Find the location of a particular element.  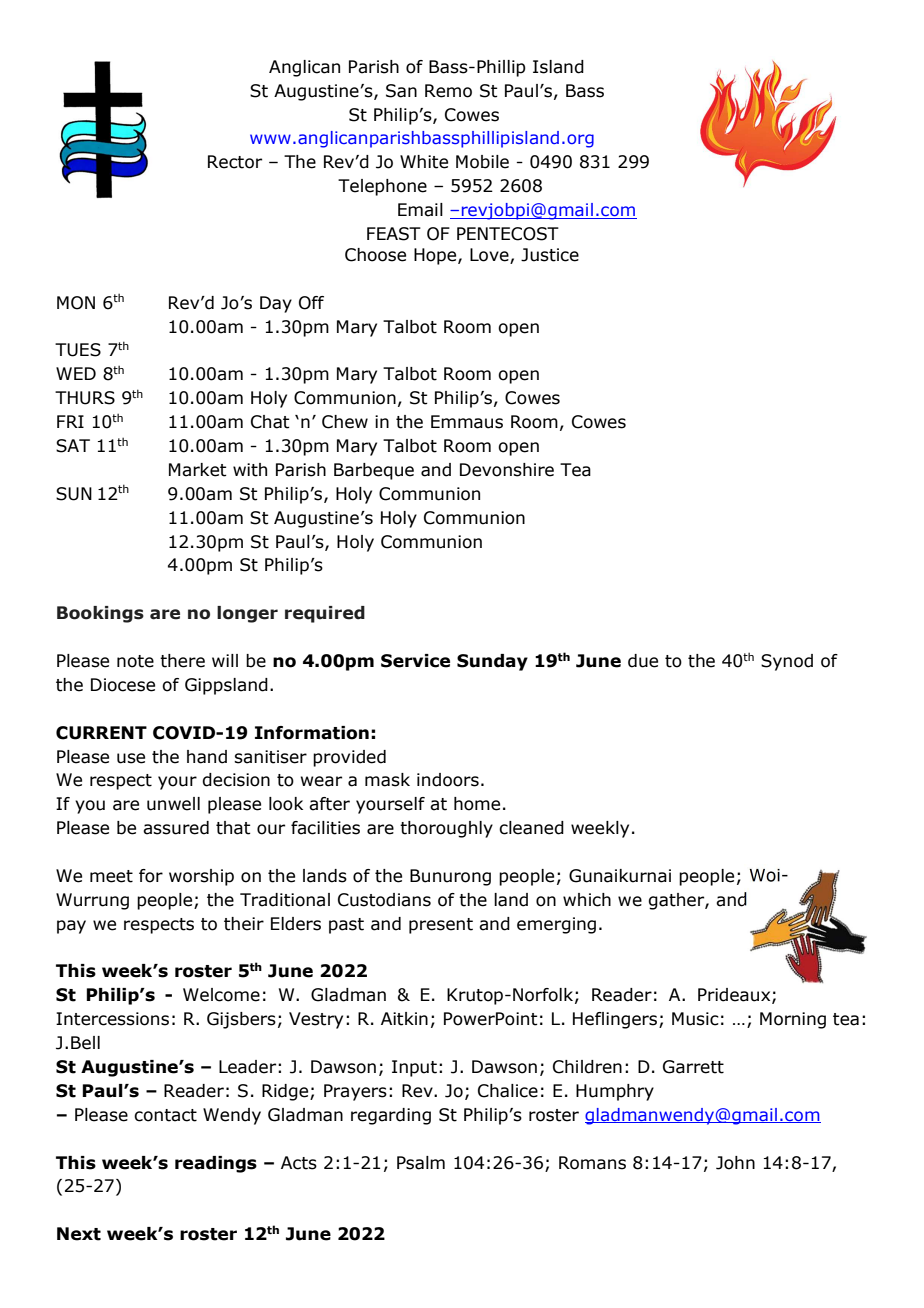

Rector is located at coordinates (235, 162).
